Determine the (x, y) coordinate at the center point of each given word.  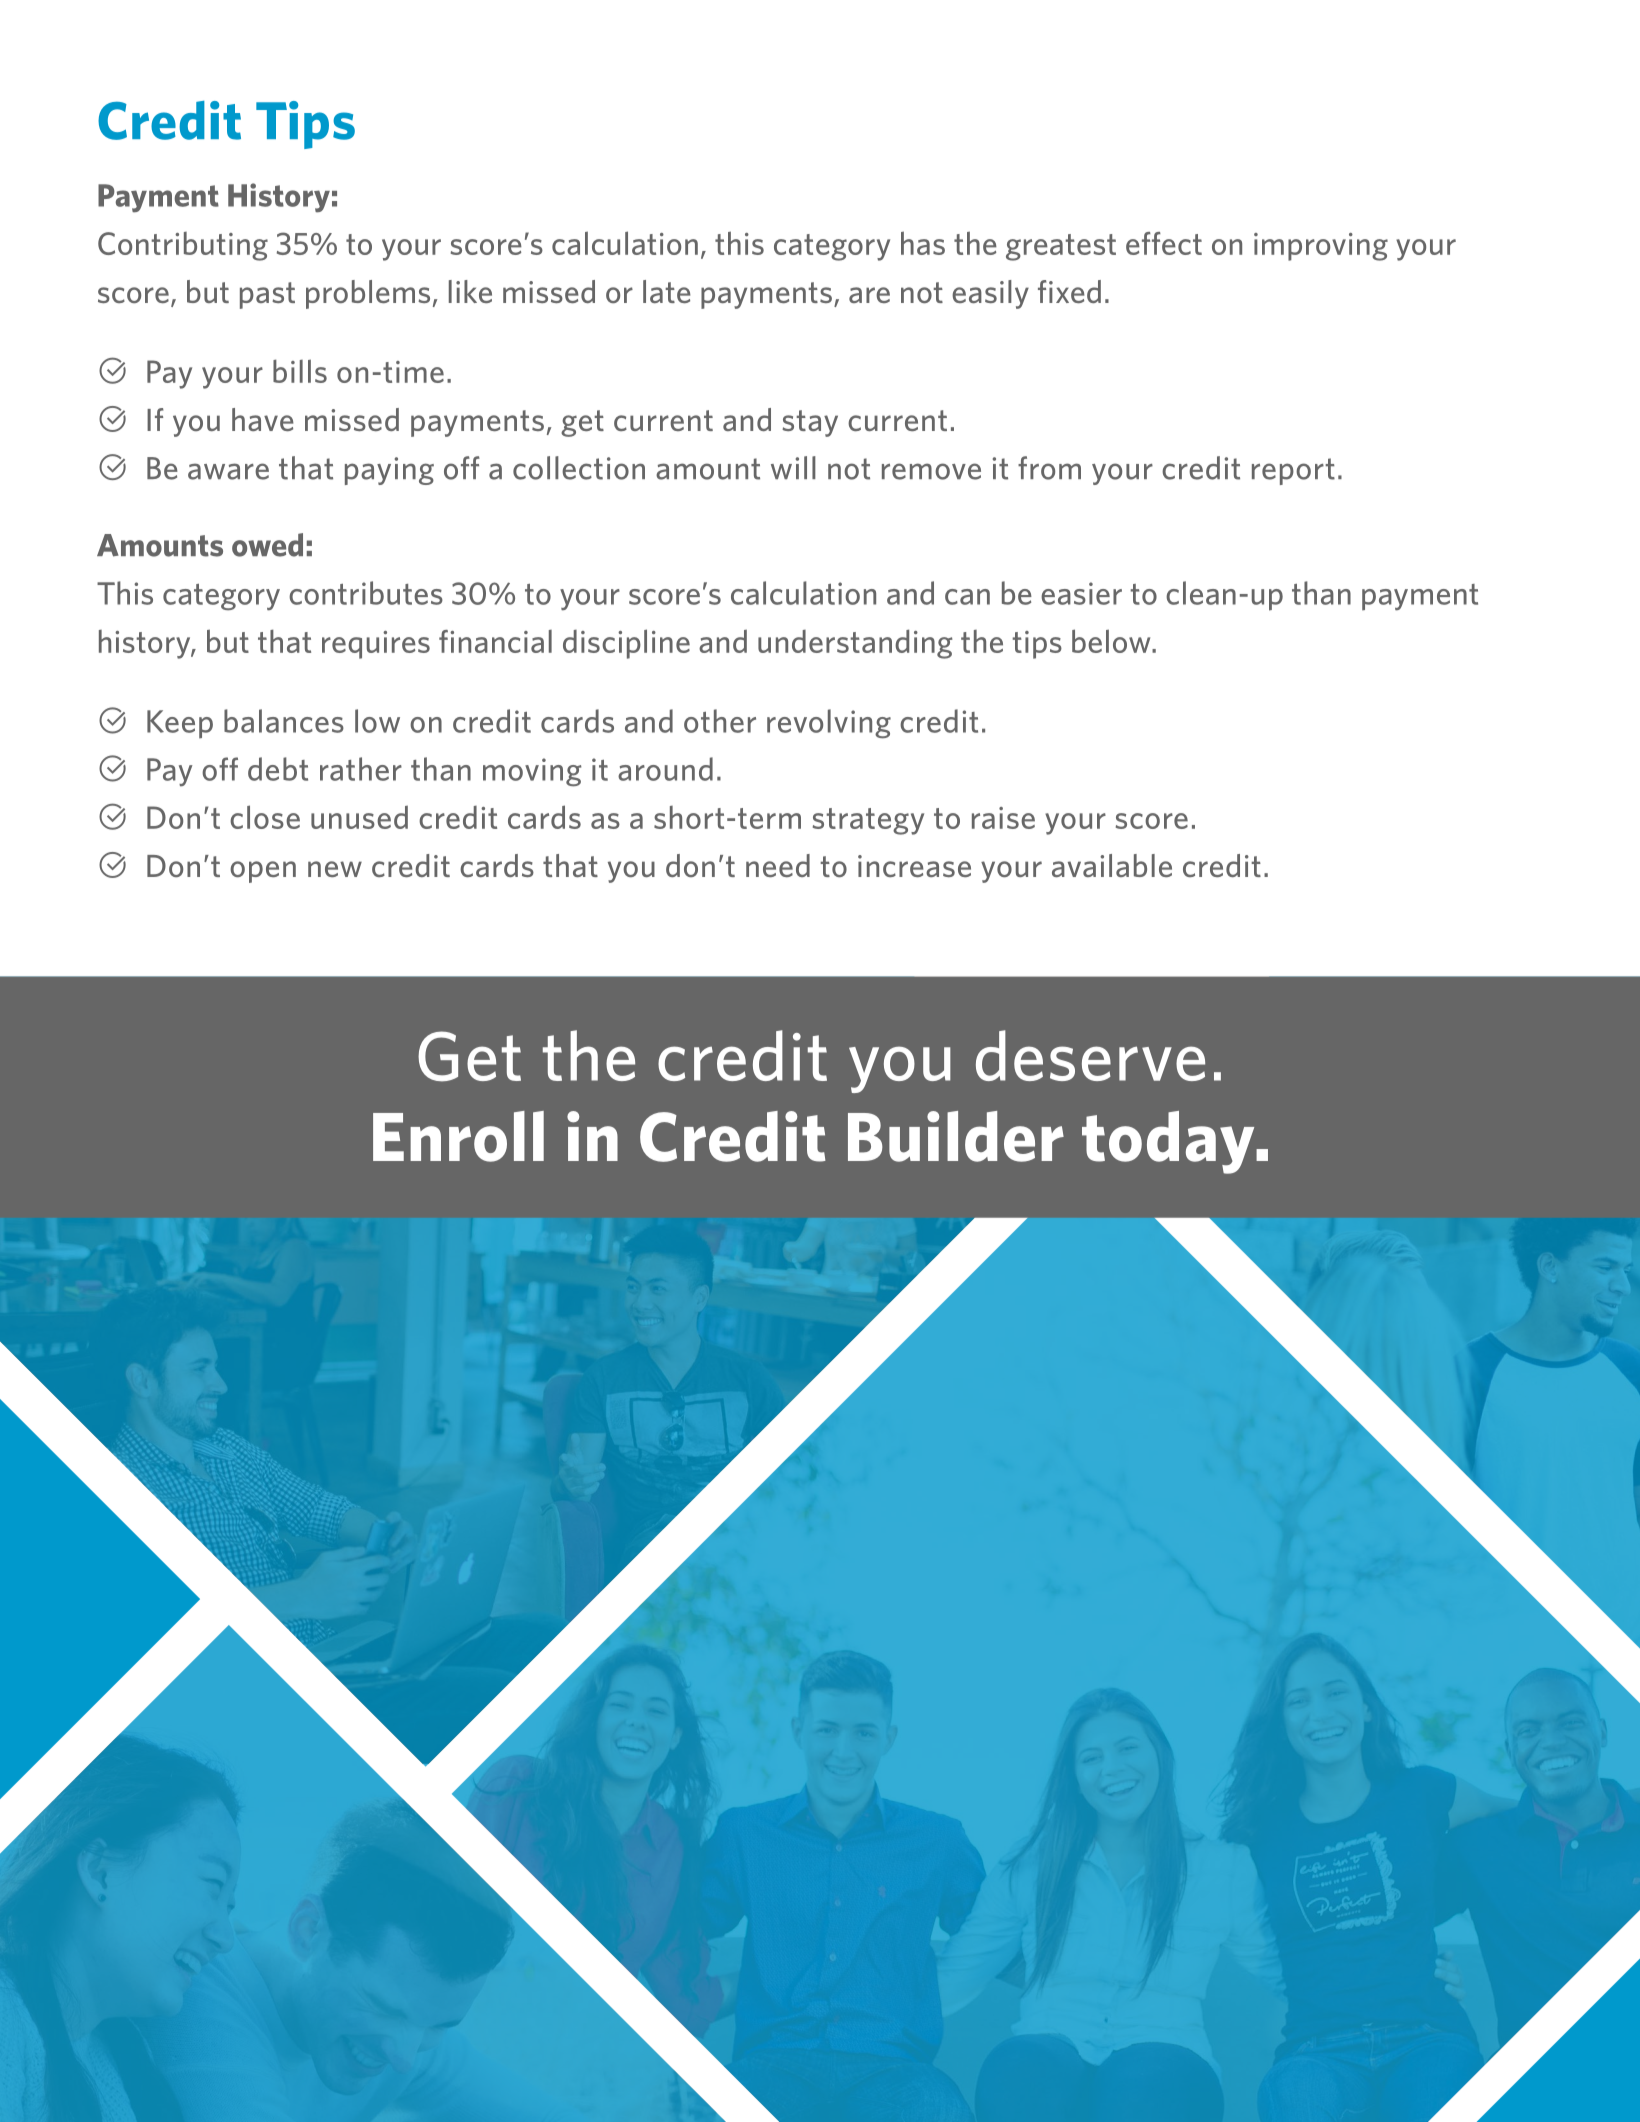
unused (359, 817)
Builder (956, 1136)
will (793, 467)
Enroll (458, 1136)
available (1112, 865)
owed (267, 545)
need (778, 865)
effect (1164, 243)
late (667, 291)
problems (368, 294)
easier (1081, 593)
